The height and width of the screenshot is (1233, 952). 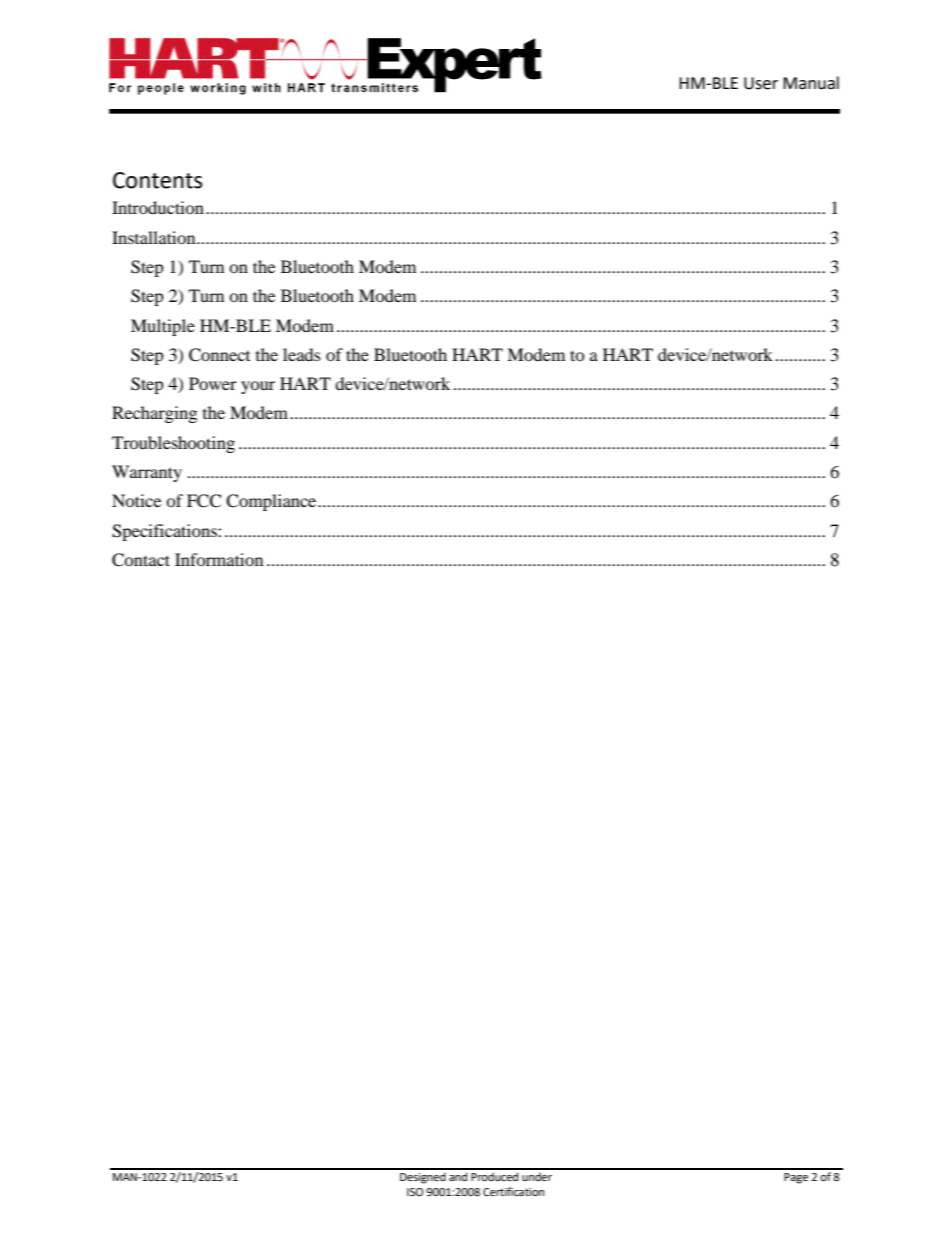 I want to click on Page, so click(x=796, y=1178).
